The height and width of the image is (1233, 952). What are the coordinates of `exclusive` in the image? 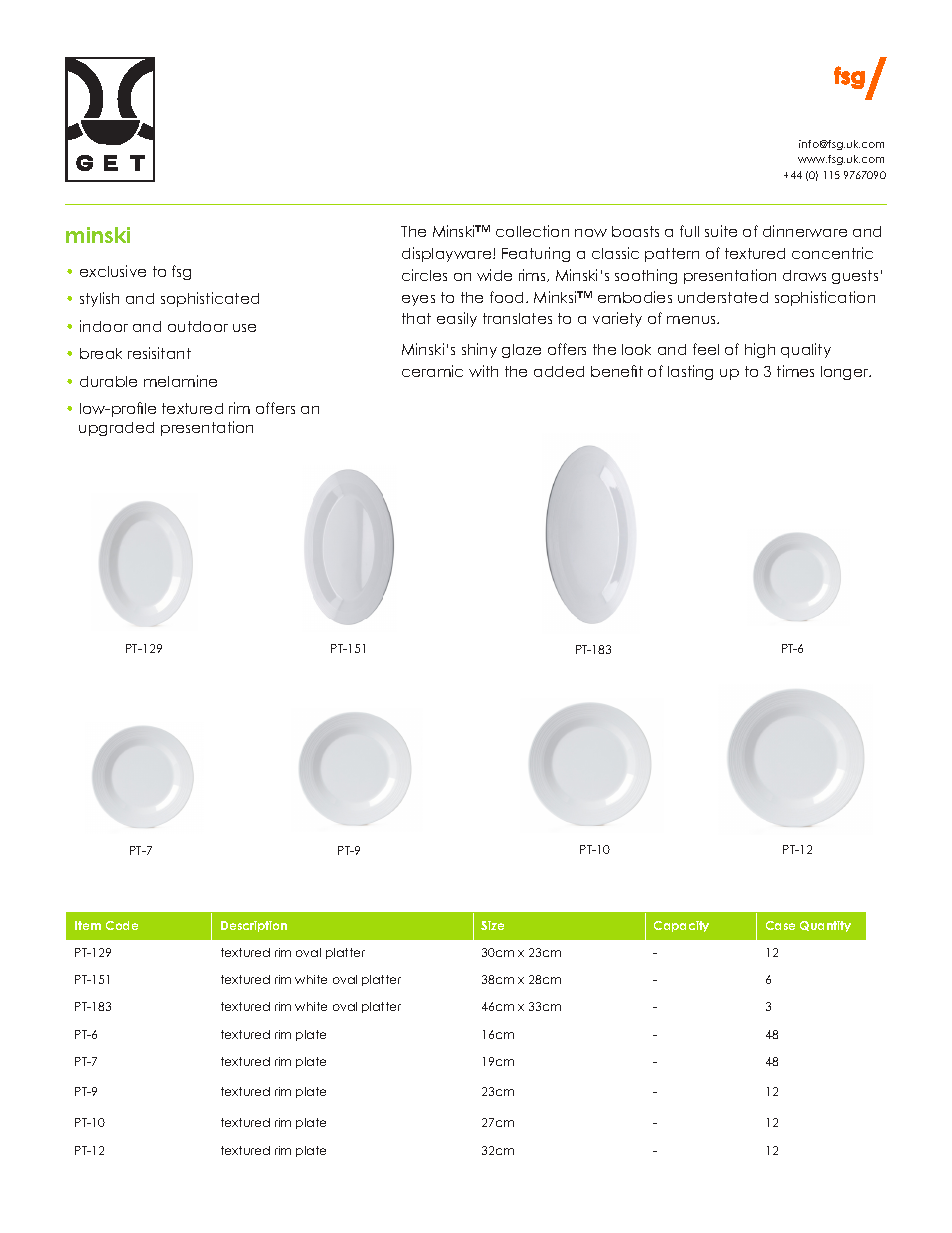 It's located at (113, 271).
